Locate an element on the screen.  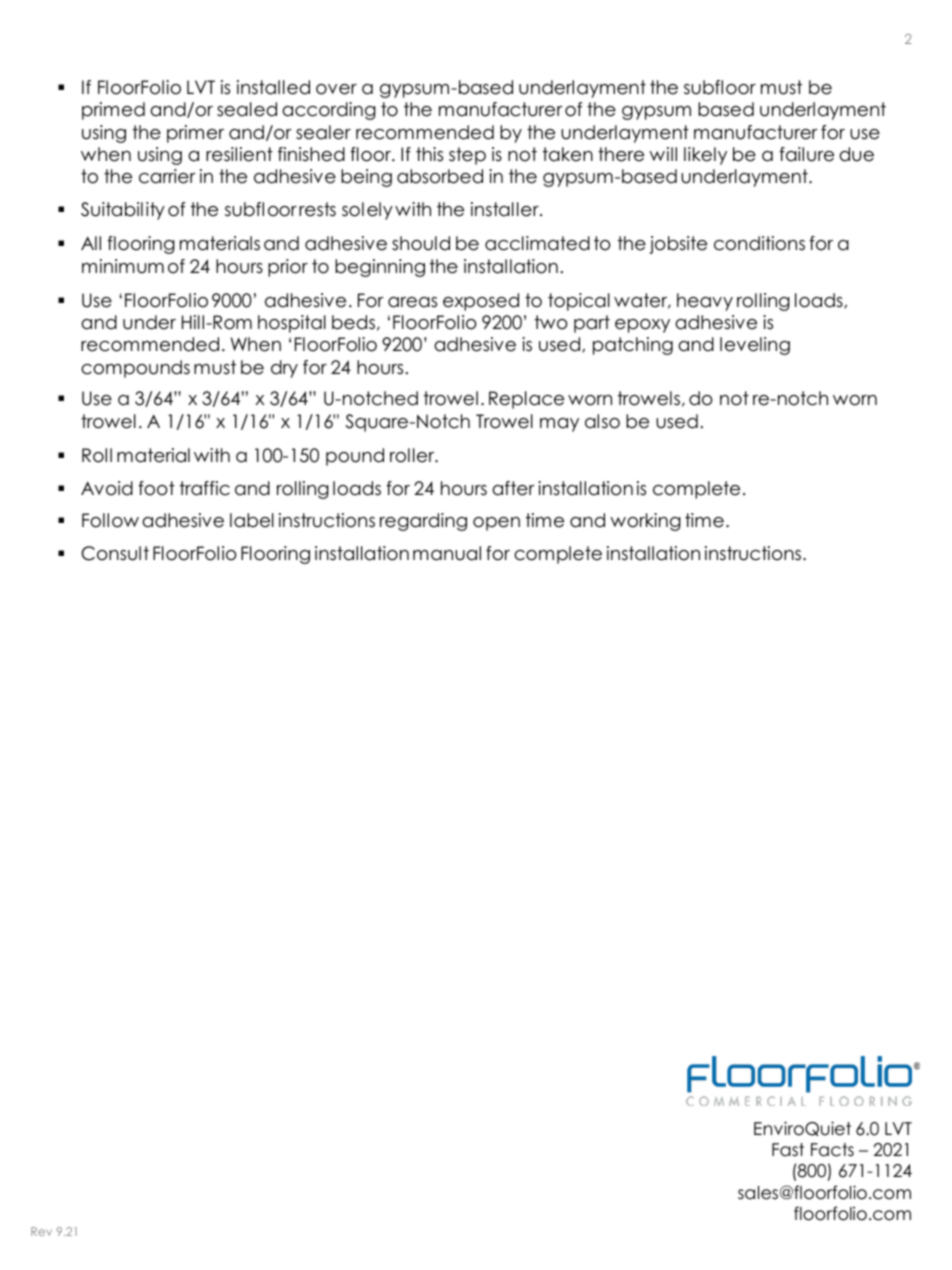
this is located at coordinates (429, 154).
